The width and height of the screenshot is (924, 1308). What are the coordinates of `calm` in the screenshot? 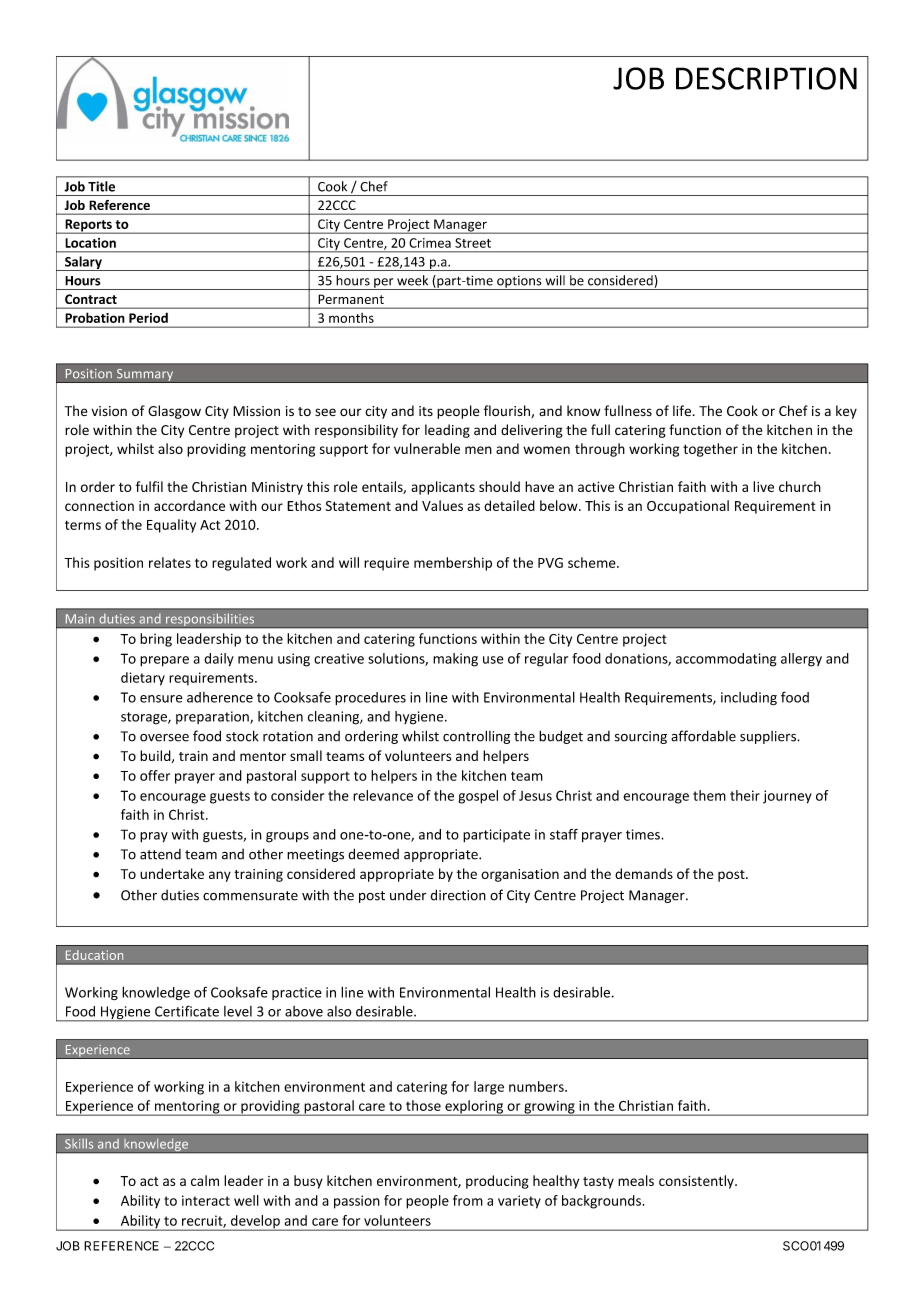 It's located at (205, 1180).
